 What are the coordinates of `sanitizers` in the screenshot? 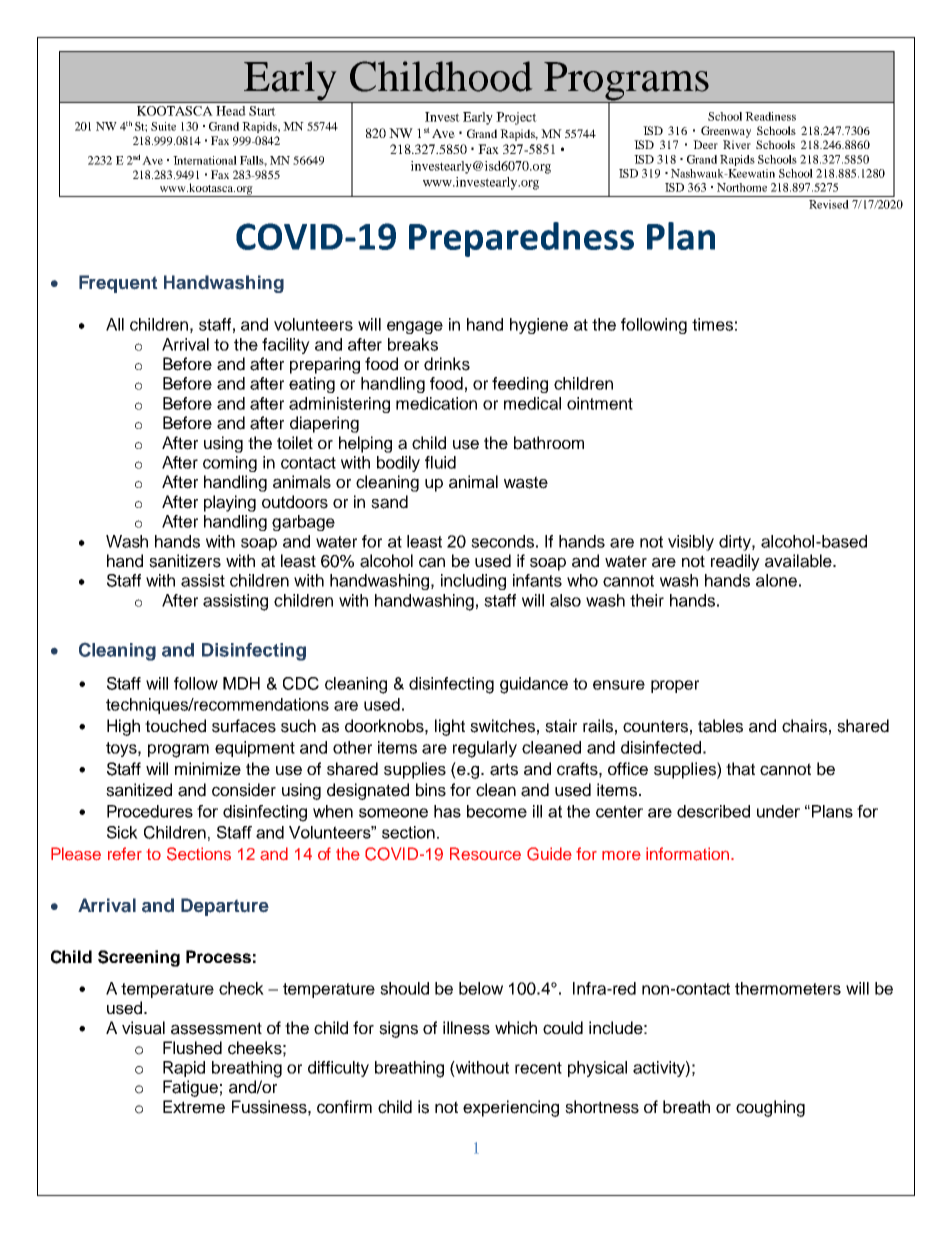 It's located at (185, 561).
